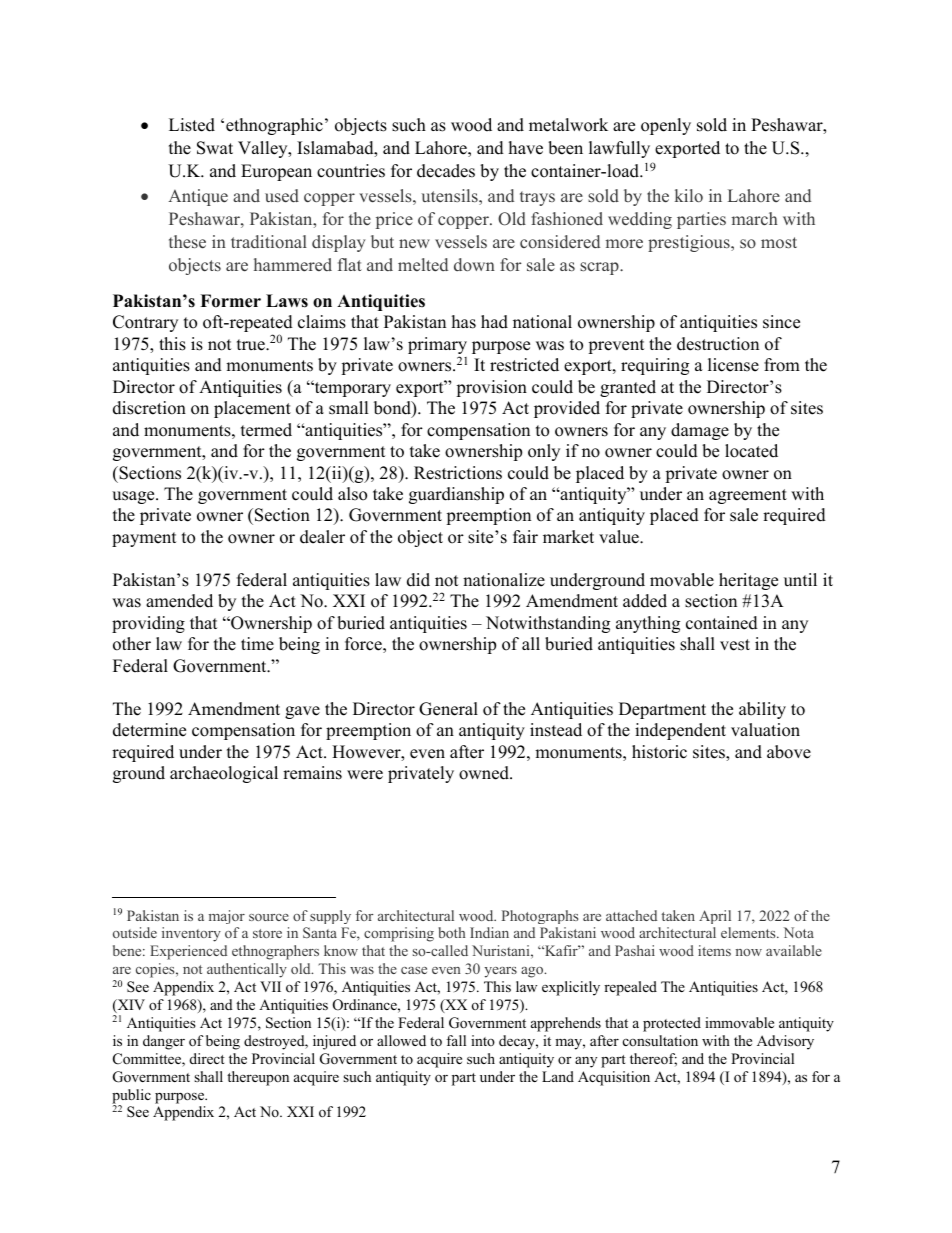  Describe the element at coordinates (458, 473) in the screenshot. I see `Restrictions` at that location.
